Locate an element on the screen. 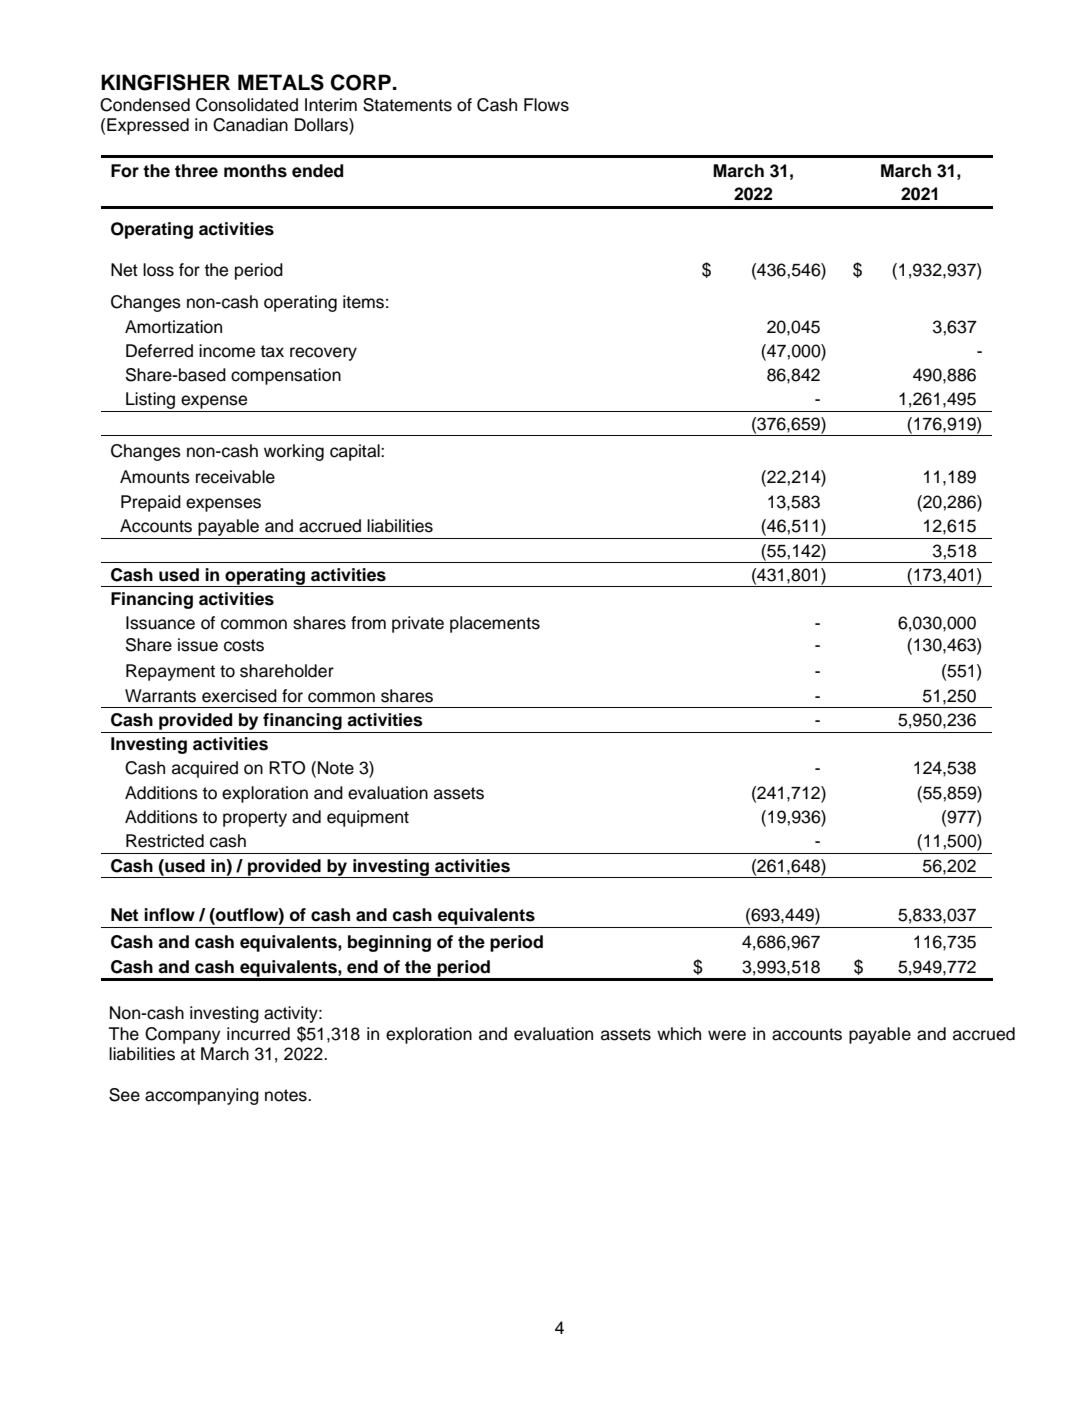  Statements is located at coordinates (407, 105).
